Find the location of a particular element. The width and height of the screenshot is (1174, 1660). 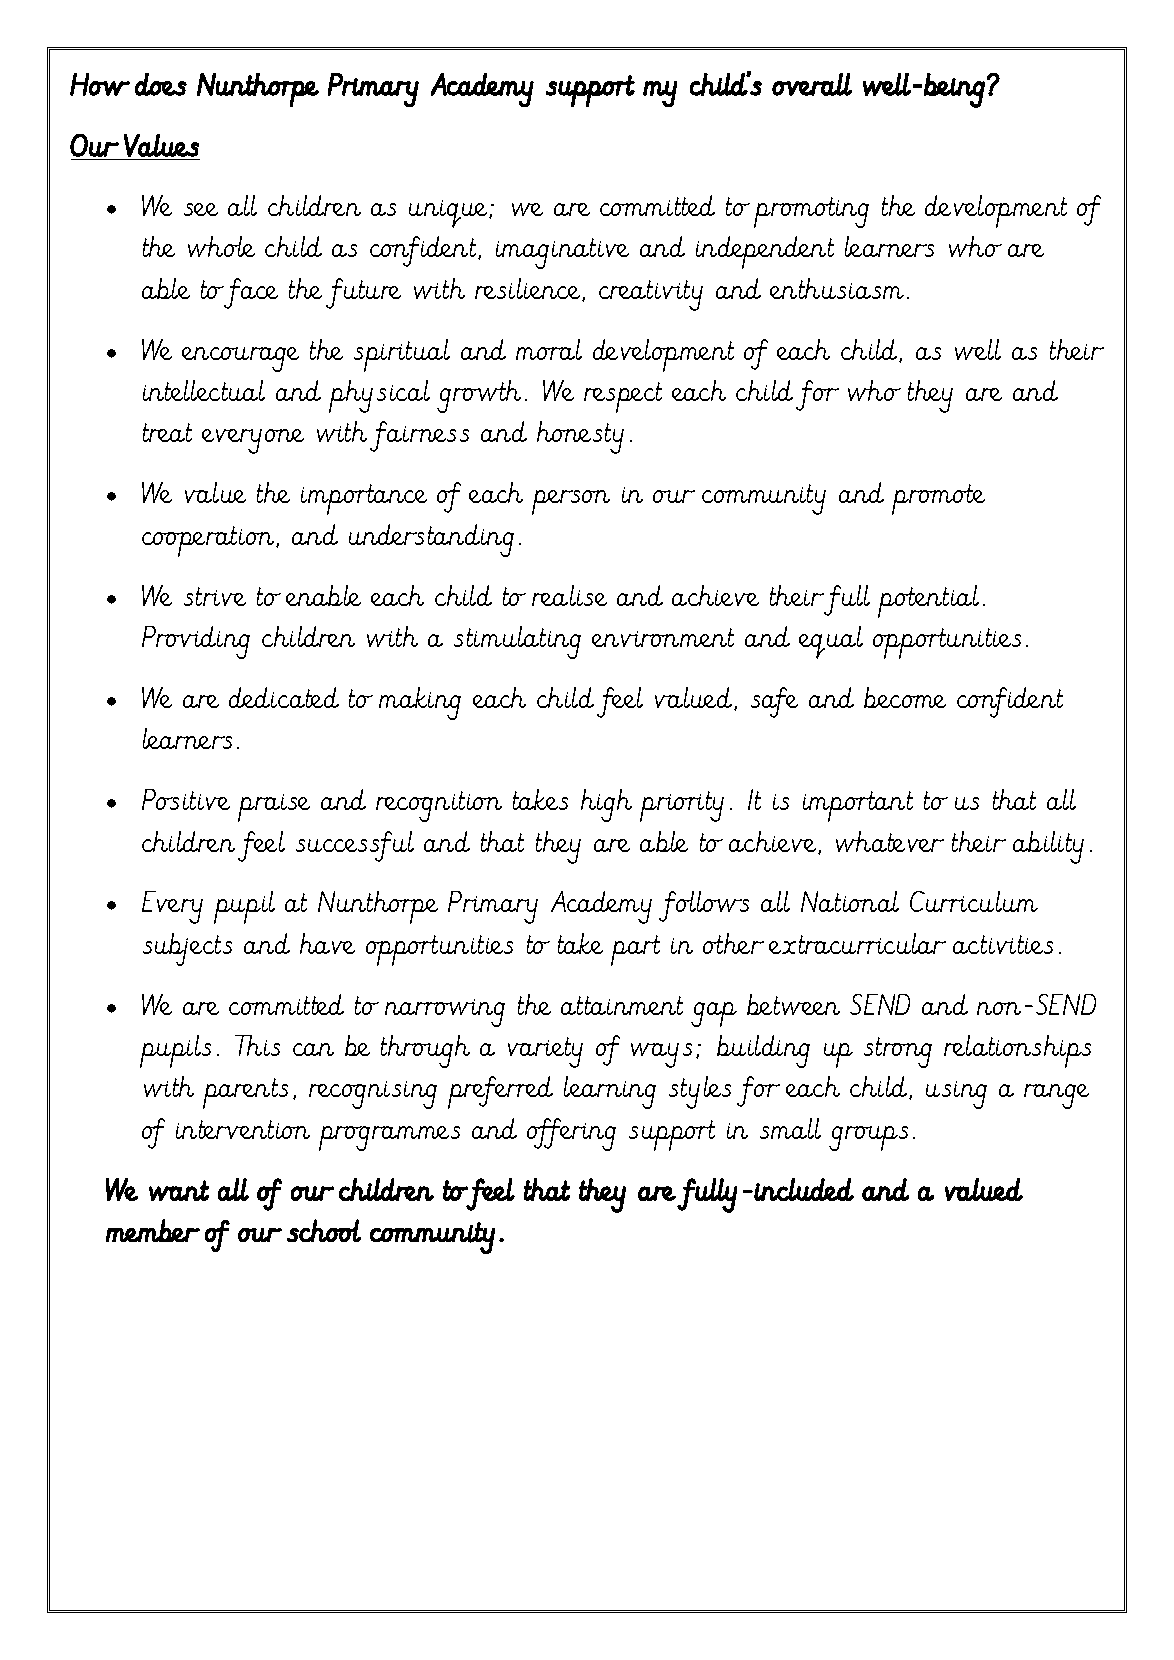

respect is located at coordinates (623, 397).
